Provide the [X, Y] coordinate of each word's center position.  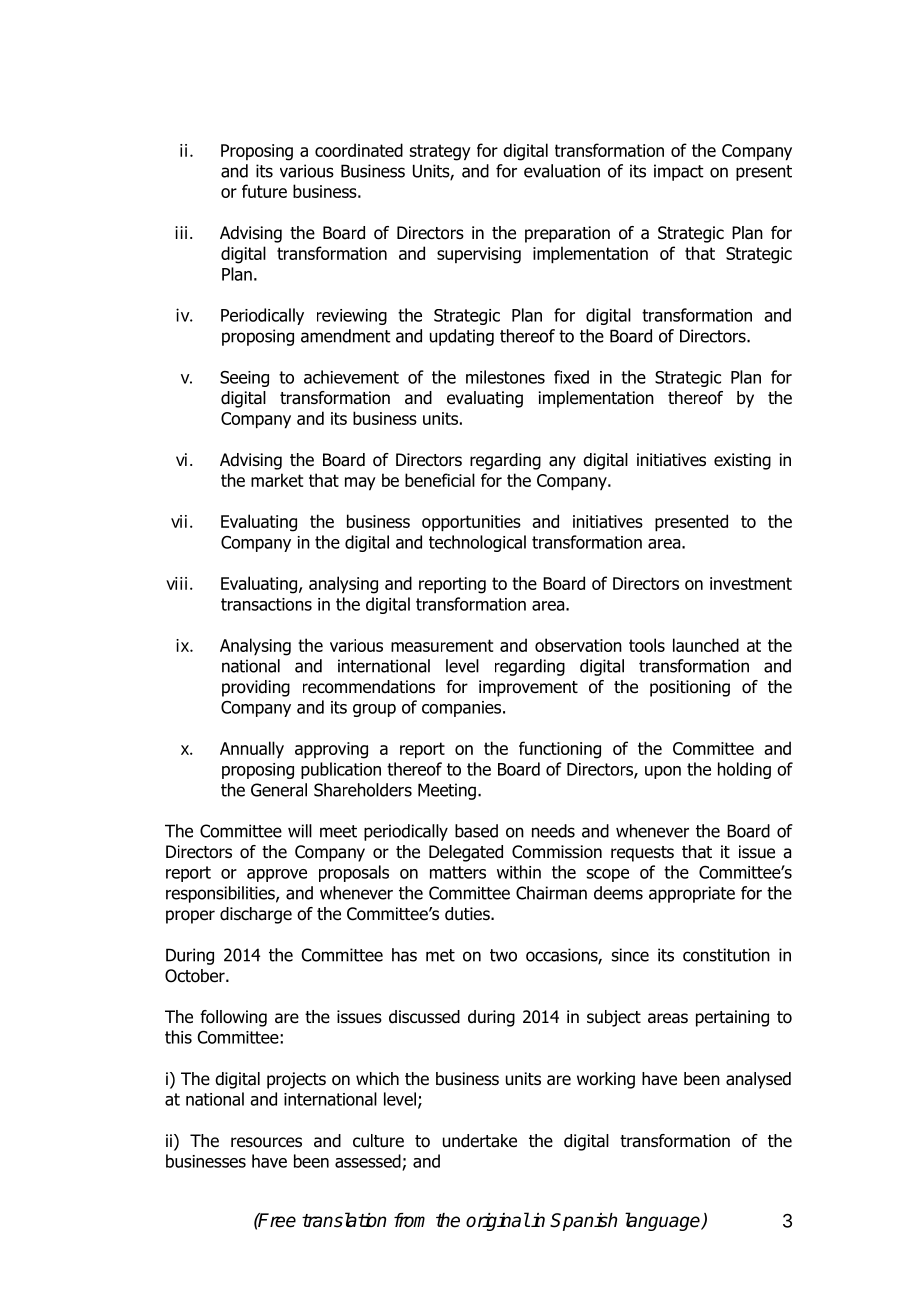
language [663, 1221]
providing [256, 688]
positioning [690, 688]
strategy [440, 152]
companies [463, 709]
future [264, 191]
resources [266, 1142]
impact [679, 172]
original [498, 1221]
